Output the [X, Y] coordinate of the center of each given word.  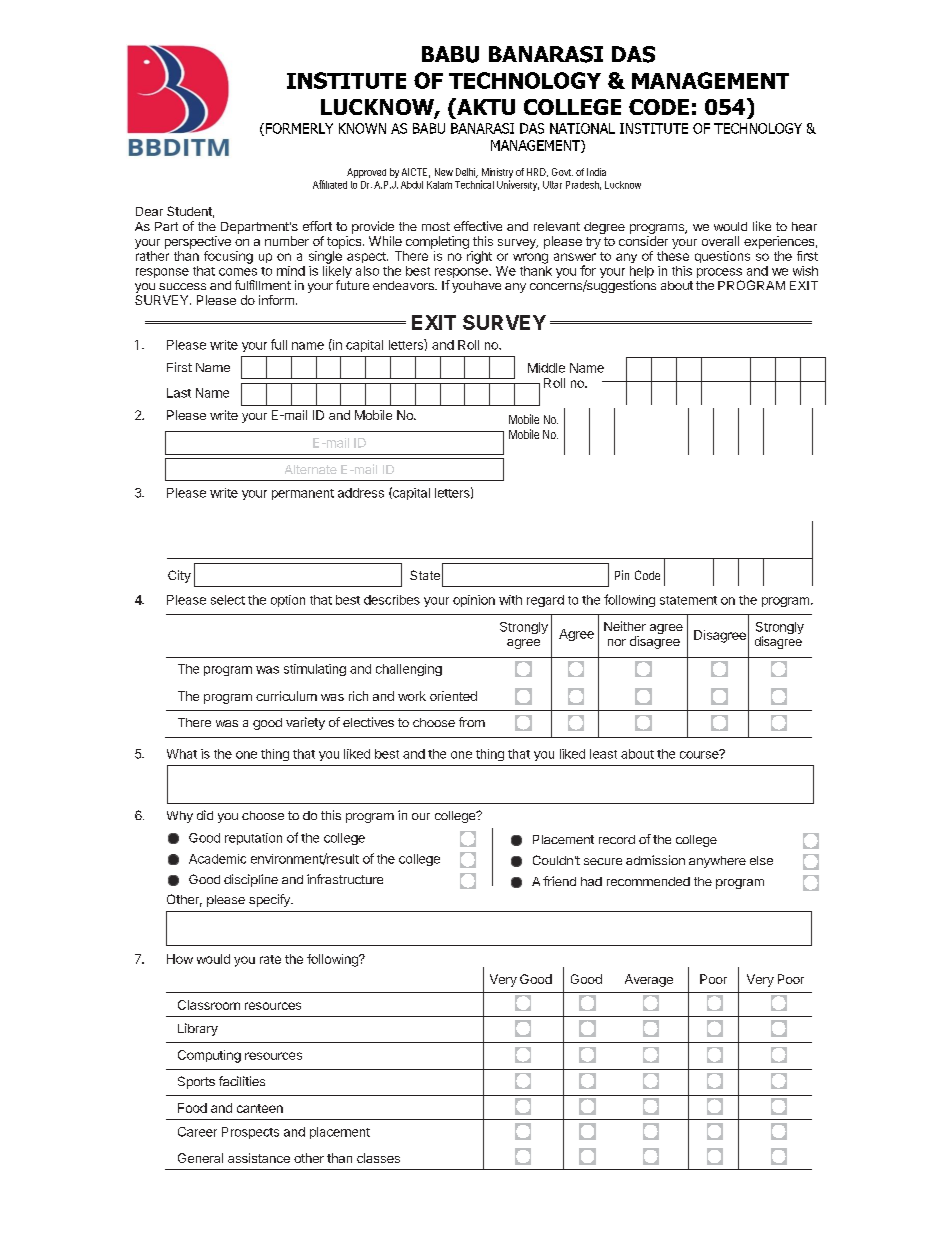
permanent [303, 494]
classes [378, 1158]
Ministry [497, 174]
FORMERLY [298, 129]
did [205, 815]
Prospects [250, 1133]
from [472, 722]
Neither [625, 626]
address [361, 493]
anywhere [717, 862]
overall [720, 241]
